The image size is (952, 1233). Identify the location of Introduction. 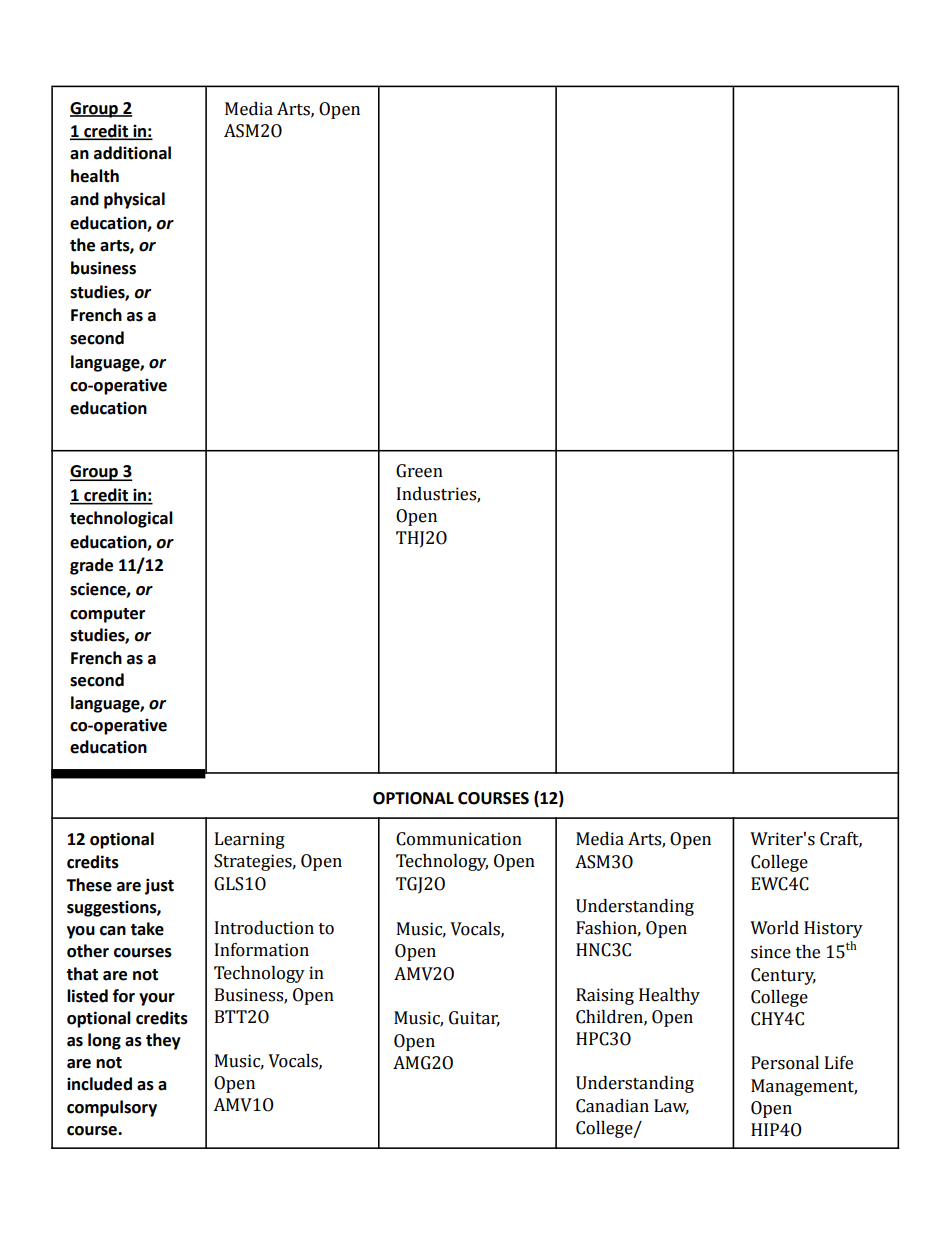
(264, 928).
